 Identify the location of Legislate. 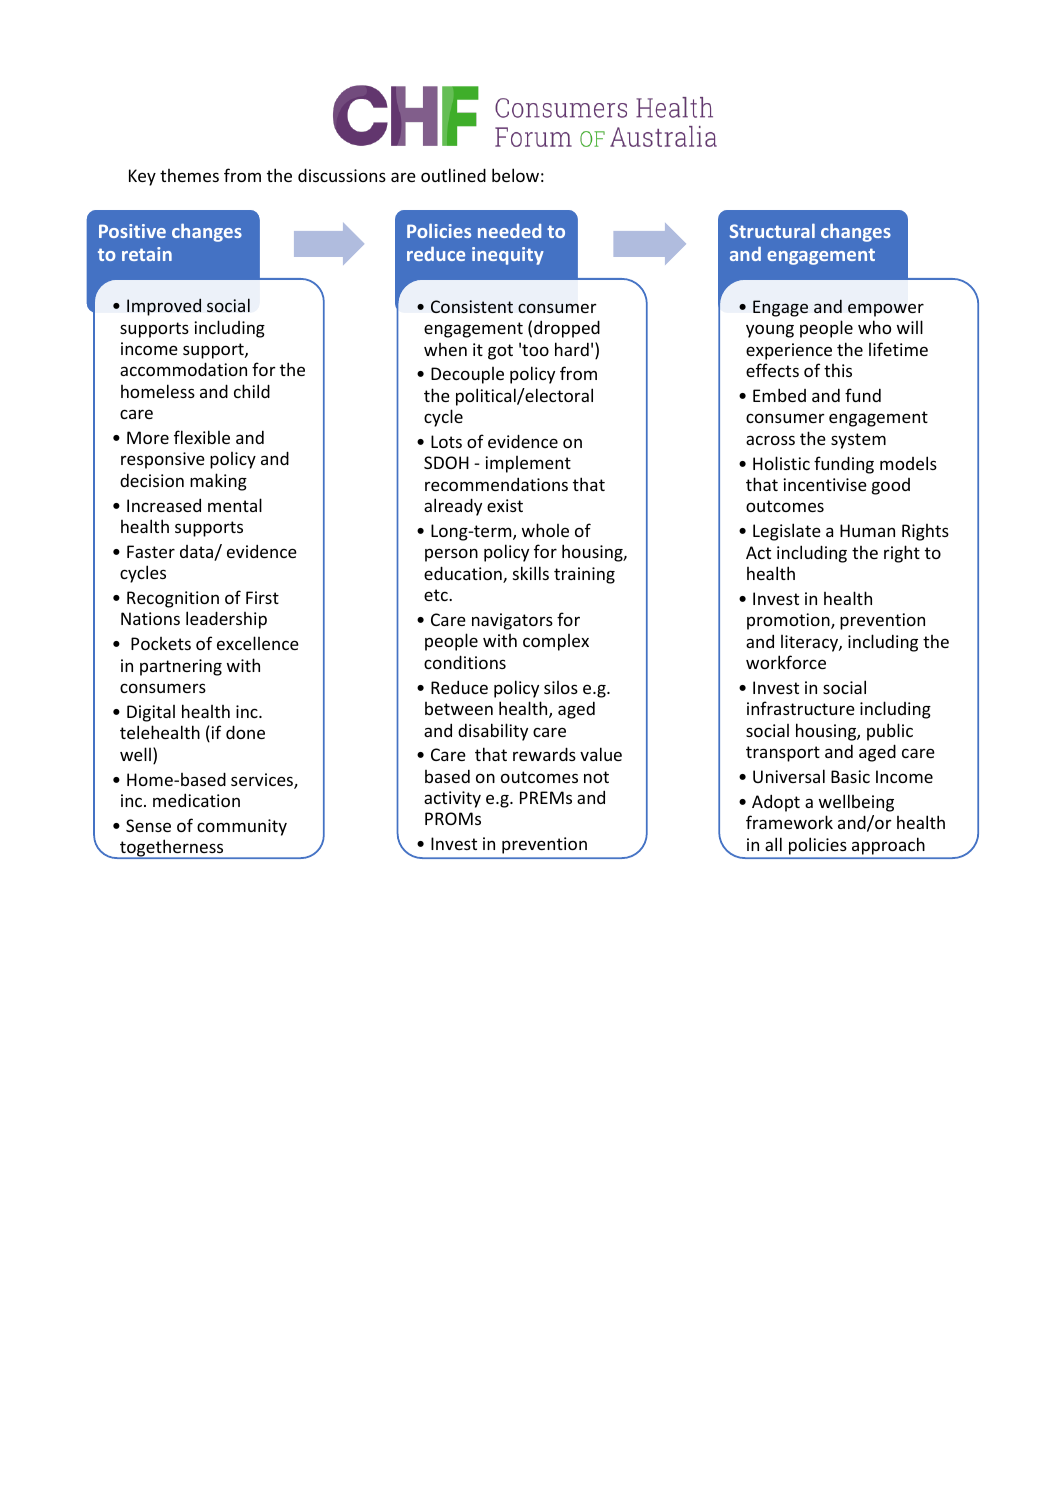
(787, 532).
